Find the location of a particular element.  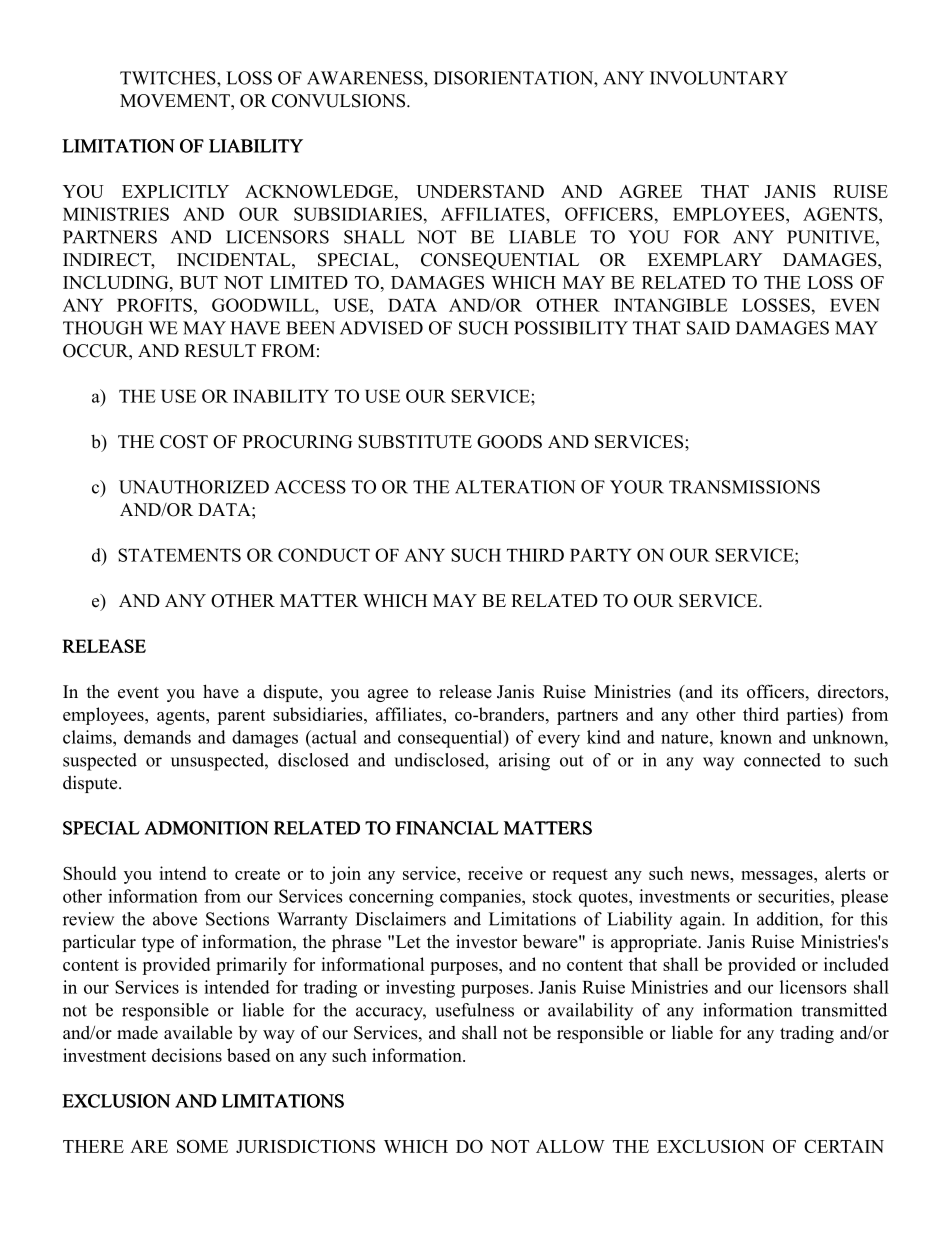

STATEMENTS is located at coordinates (179, 555).
